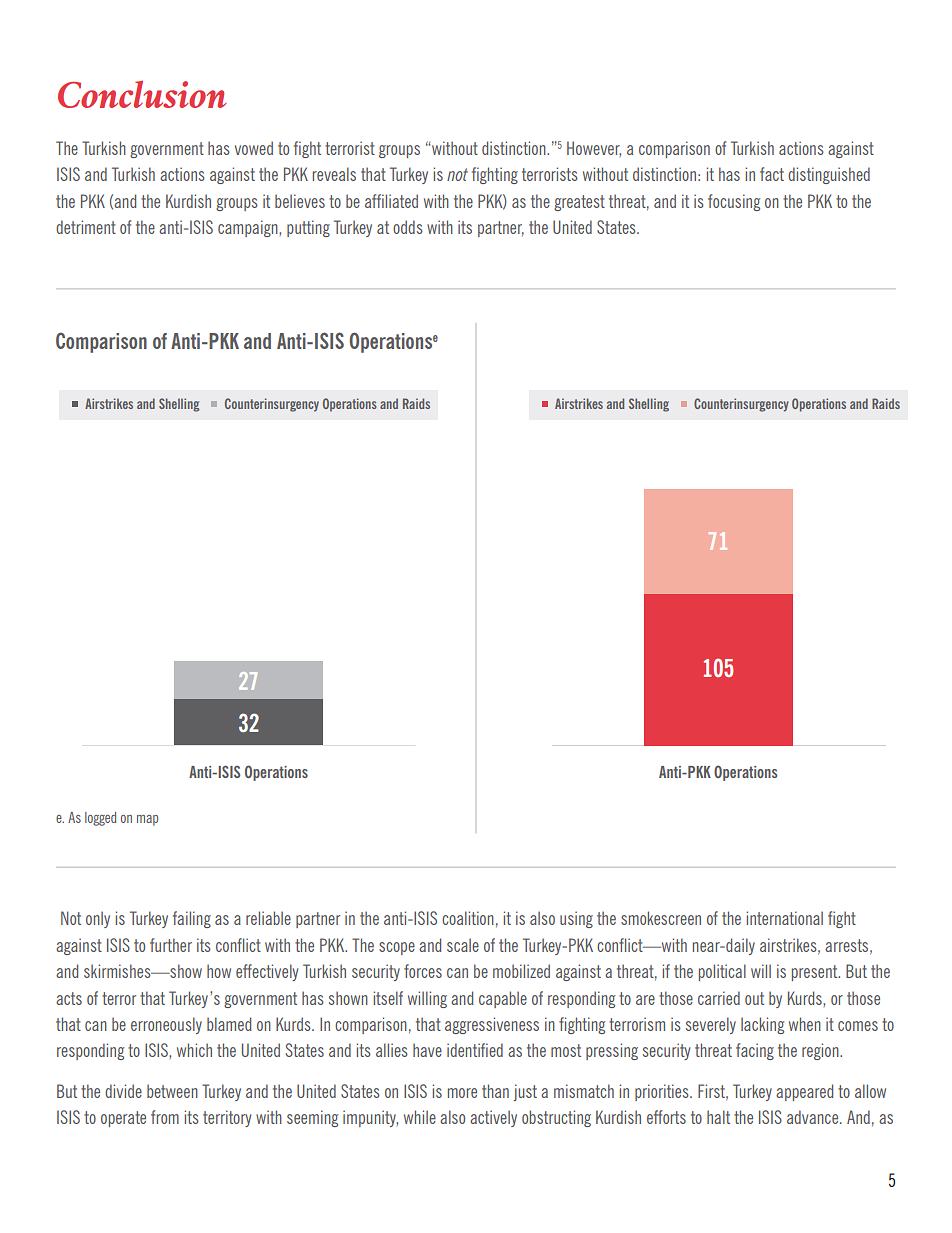 The height and width of the screenshot is (1233, 952). What do you see at coordinates (829, 175) in the screenshot?
I see `distinguished` at bounding box center [829, 175].
